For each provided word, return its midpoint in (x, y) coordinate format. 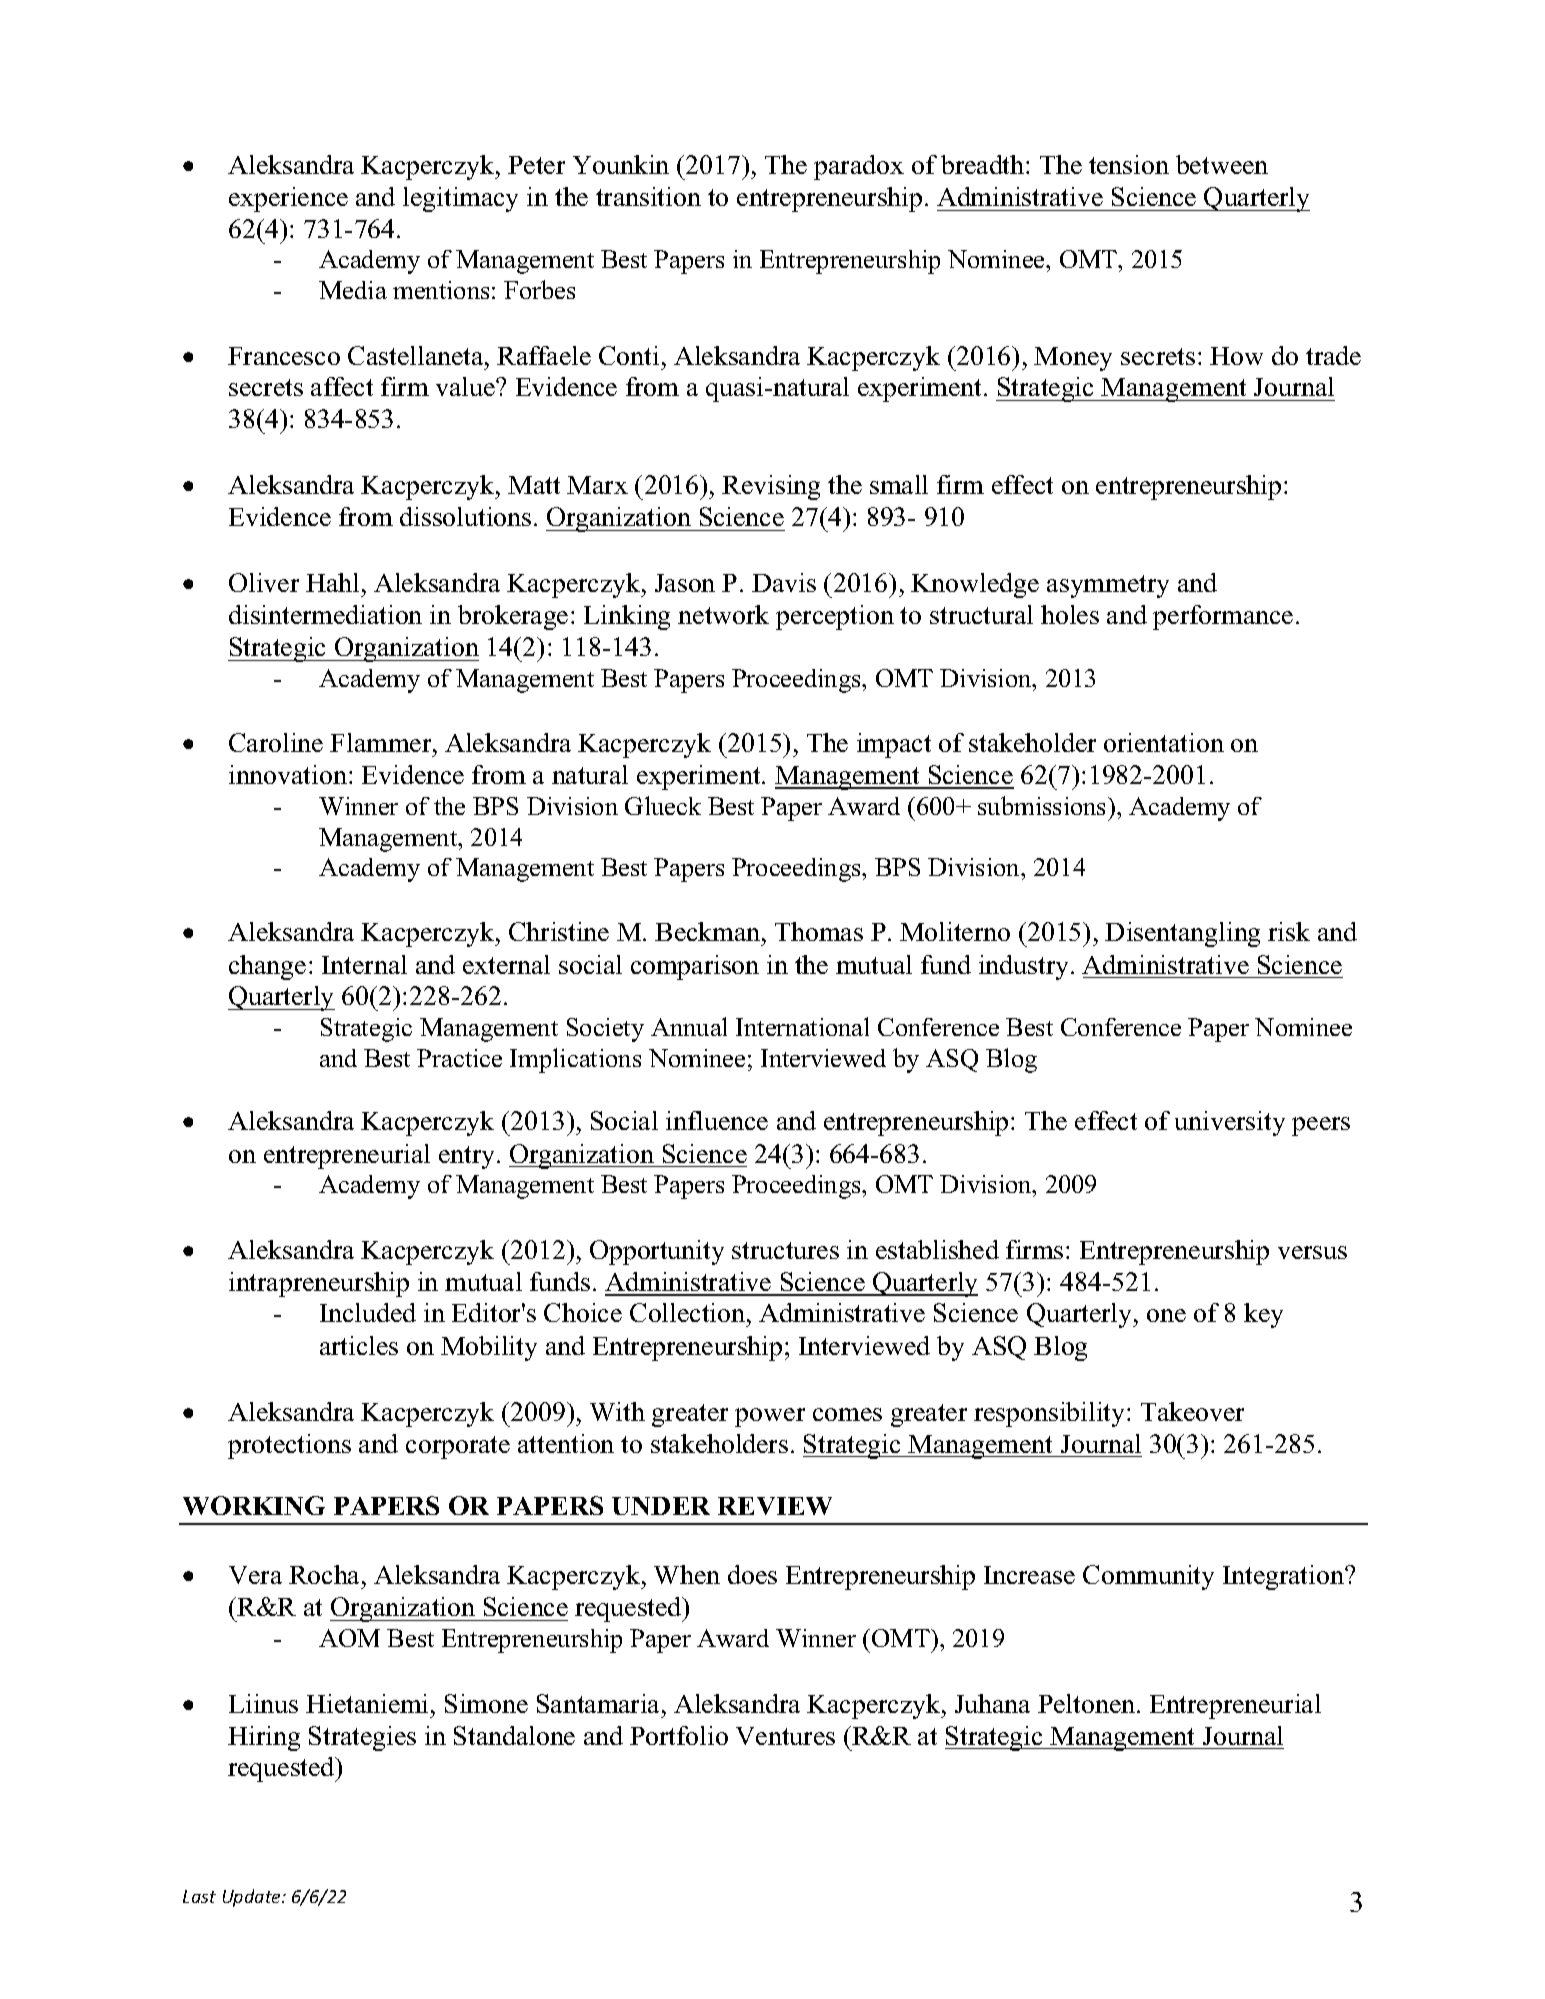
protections (289, 1446)
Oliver (264, 582)
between (1222, 164)
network (723, 614)
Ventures (785, 1736)
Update (253, 1898)
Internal (364, 964)
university (1230, 1123)
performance (1223, 617)
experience (288, 199)
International (802, 1026)
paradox (859, 167)
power (770, 1417)
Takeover (1192, 1411)
